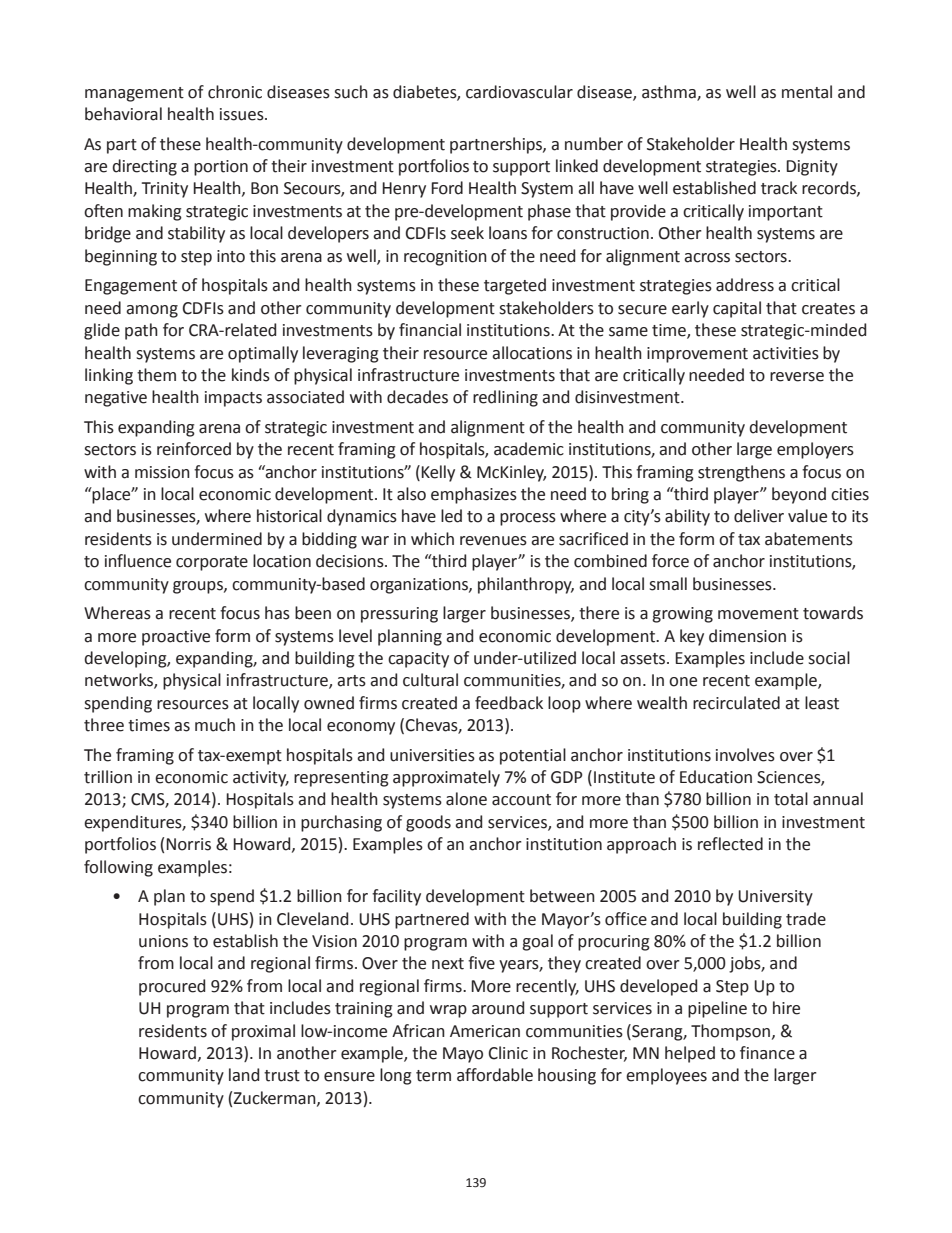 This screenshot has height=1233, width=952. Describe the element at coordinates (162, 472) in the screenshot. I see `mission` at that location.
